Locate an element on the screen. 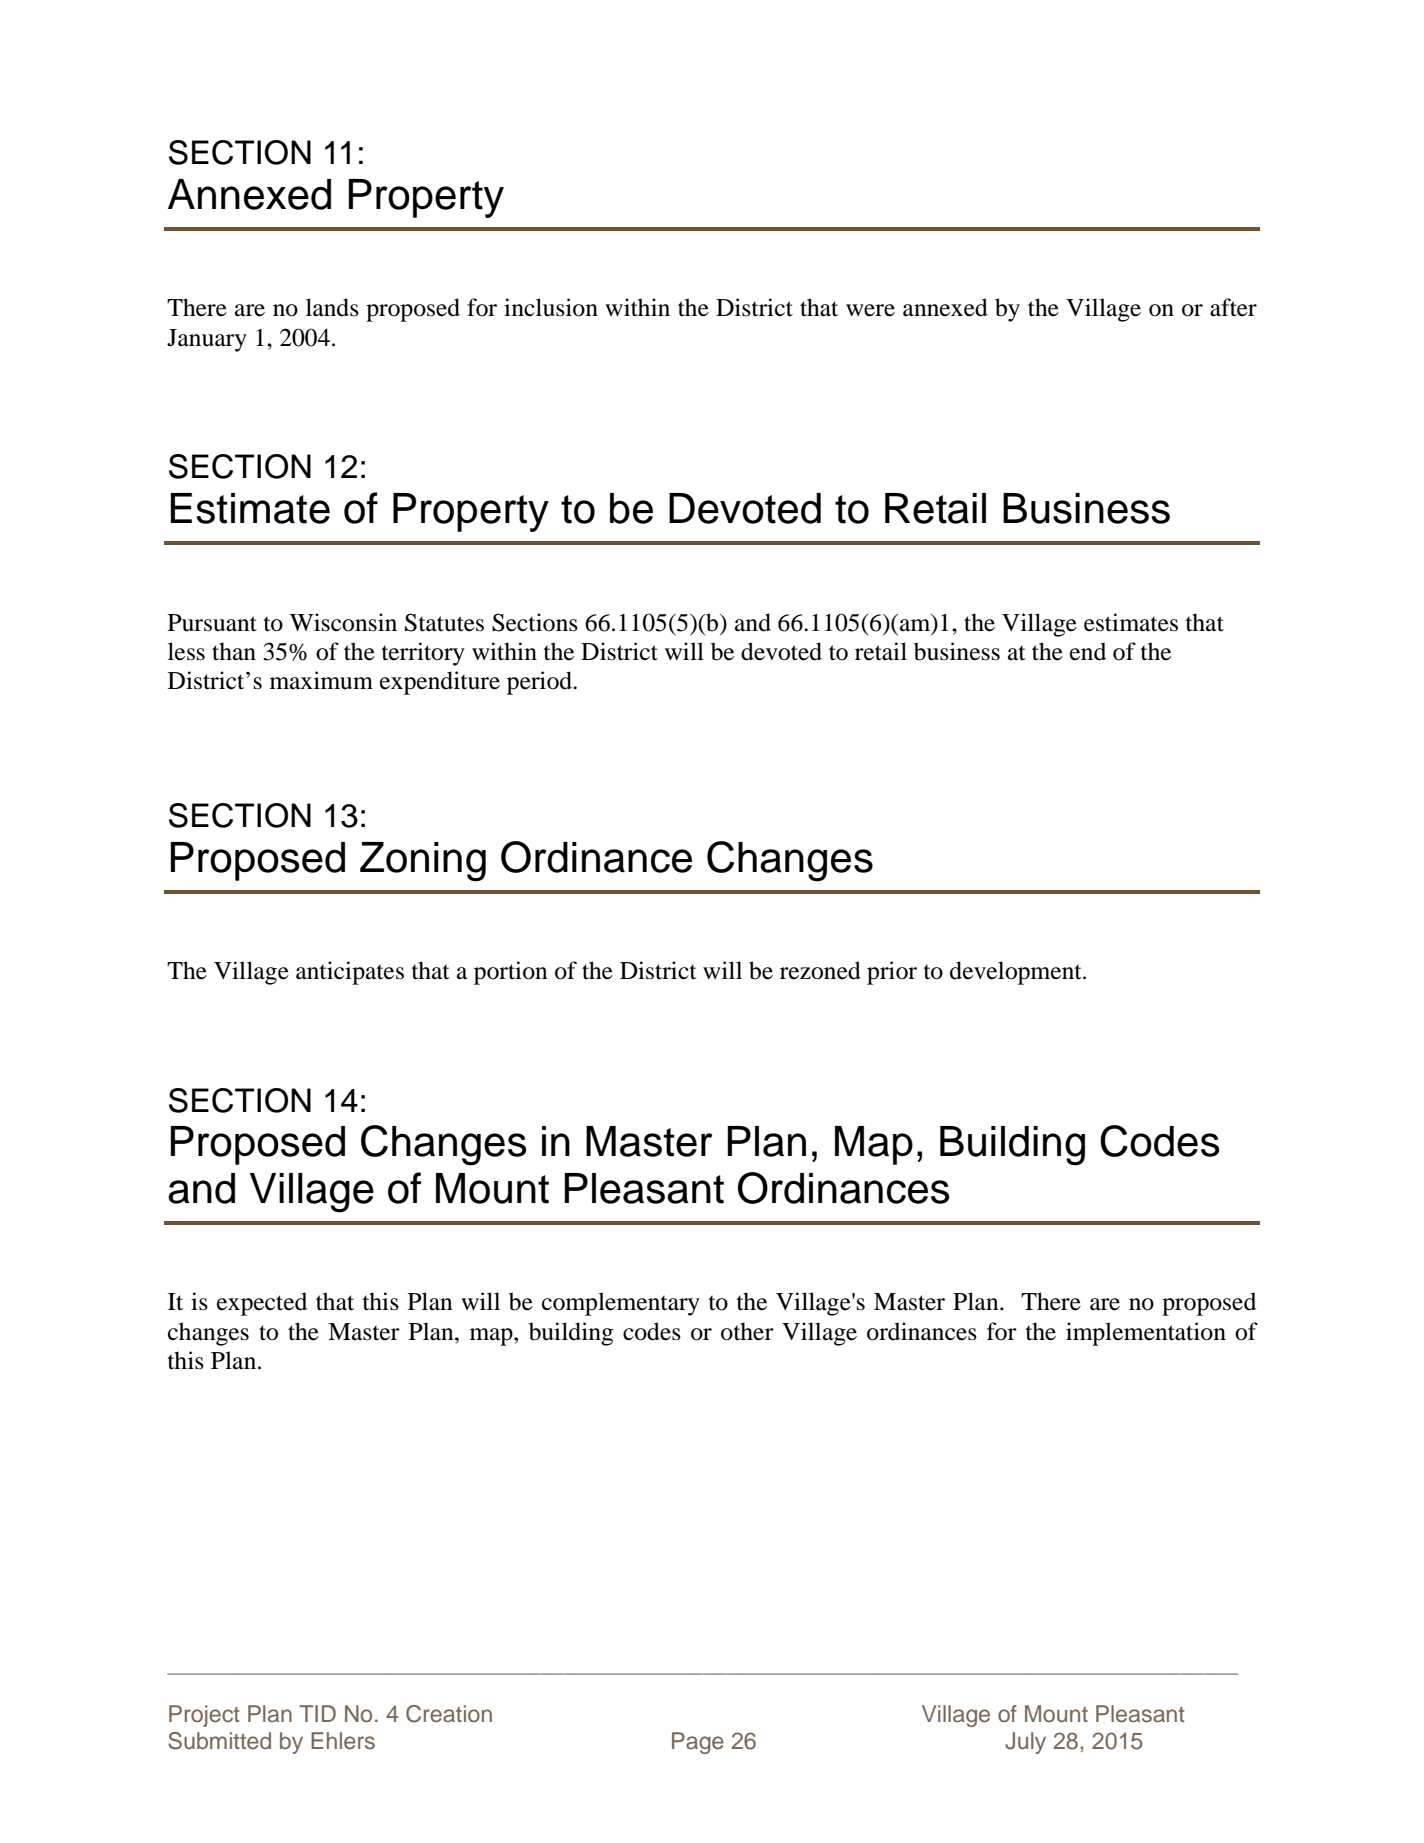  lands is located at coordinates (332, 307).
